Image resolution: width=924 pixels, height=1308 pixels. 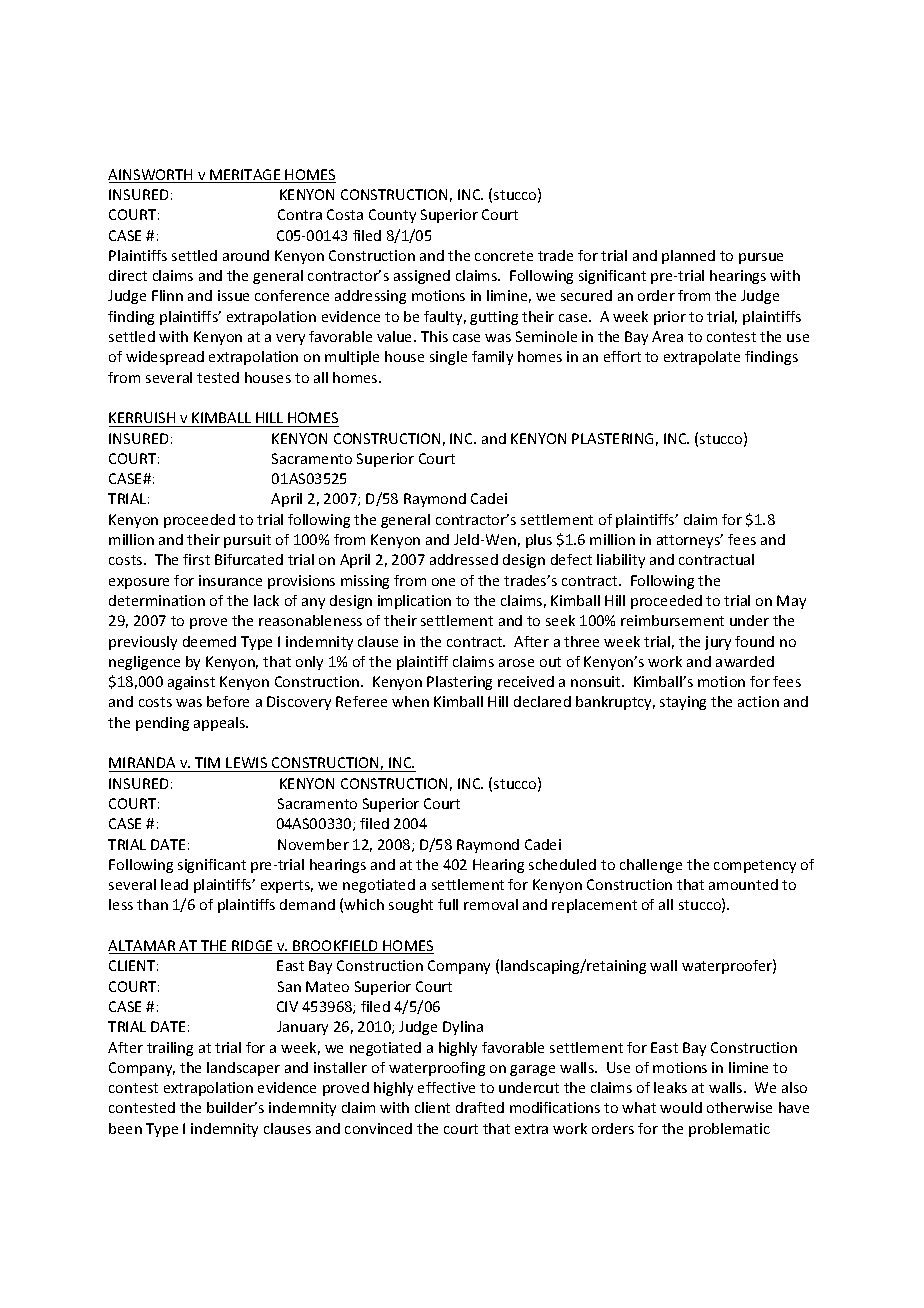 What do you see at coordinates (245, 176) in the image?
I see `MERITAGE` at bounding box center [245, 176].
